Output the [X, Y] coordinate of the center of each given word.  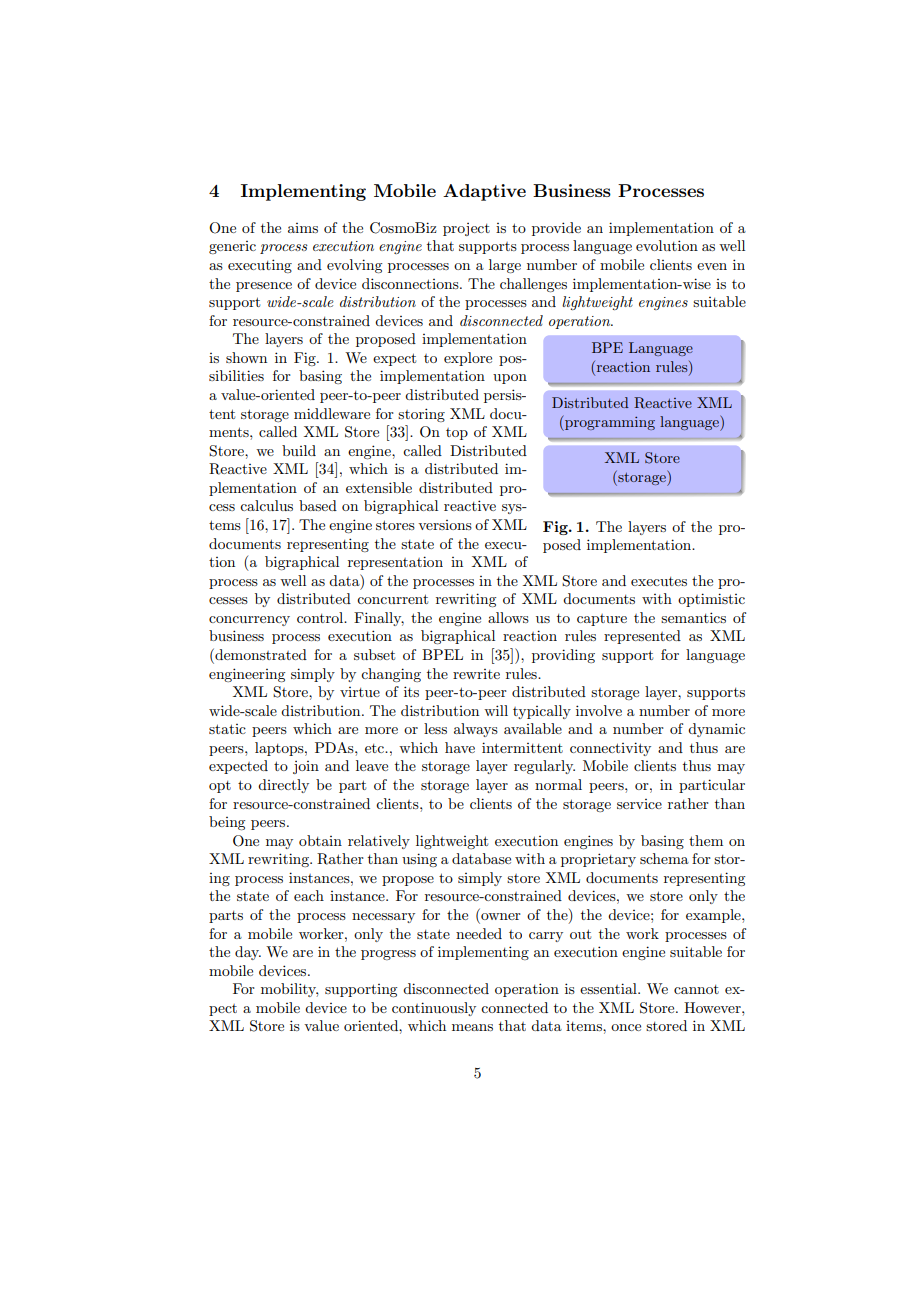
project [466, 229]
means [472, 1027]
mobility [289, 990]
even [712, 266]
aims [303, 228]
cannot [696, 989]
